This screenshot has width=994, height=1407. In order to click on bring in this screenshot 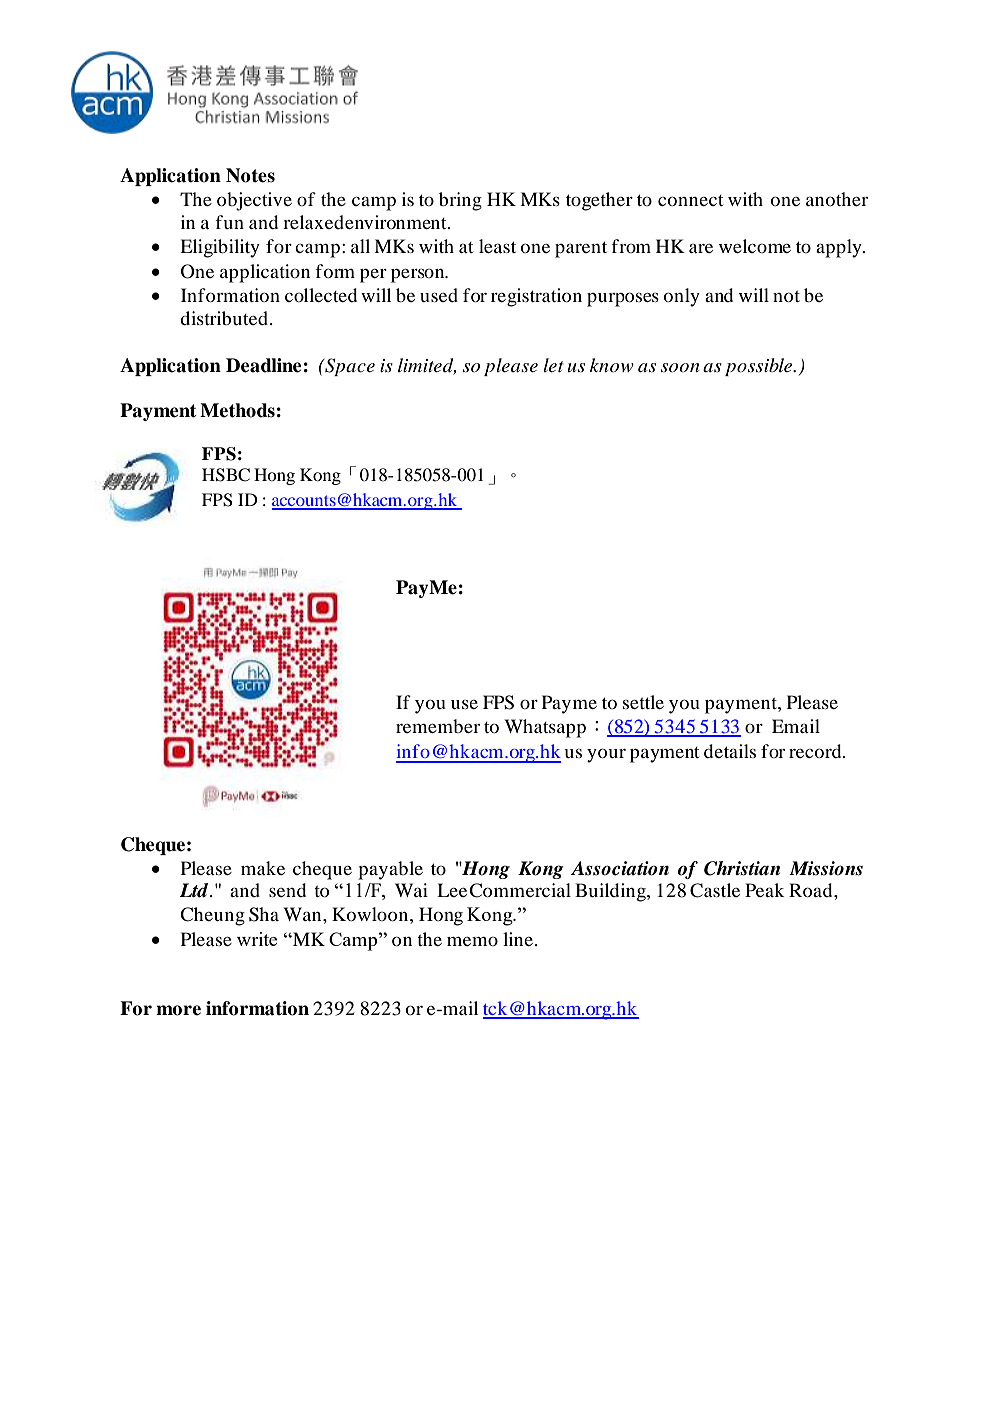, I will do `click(460, 201)`.
